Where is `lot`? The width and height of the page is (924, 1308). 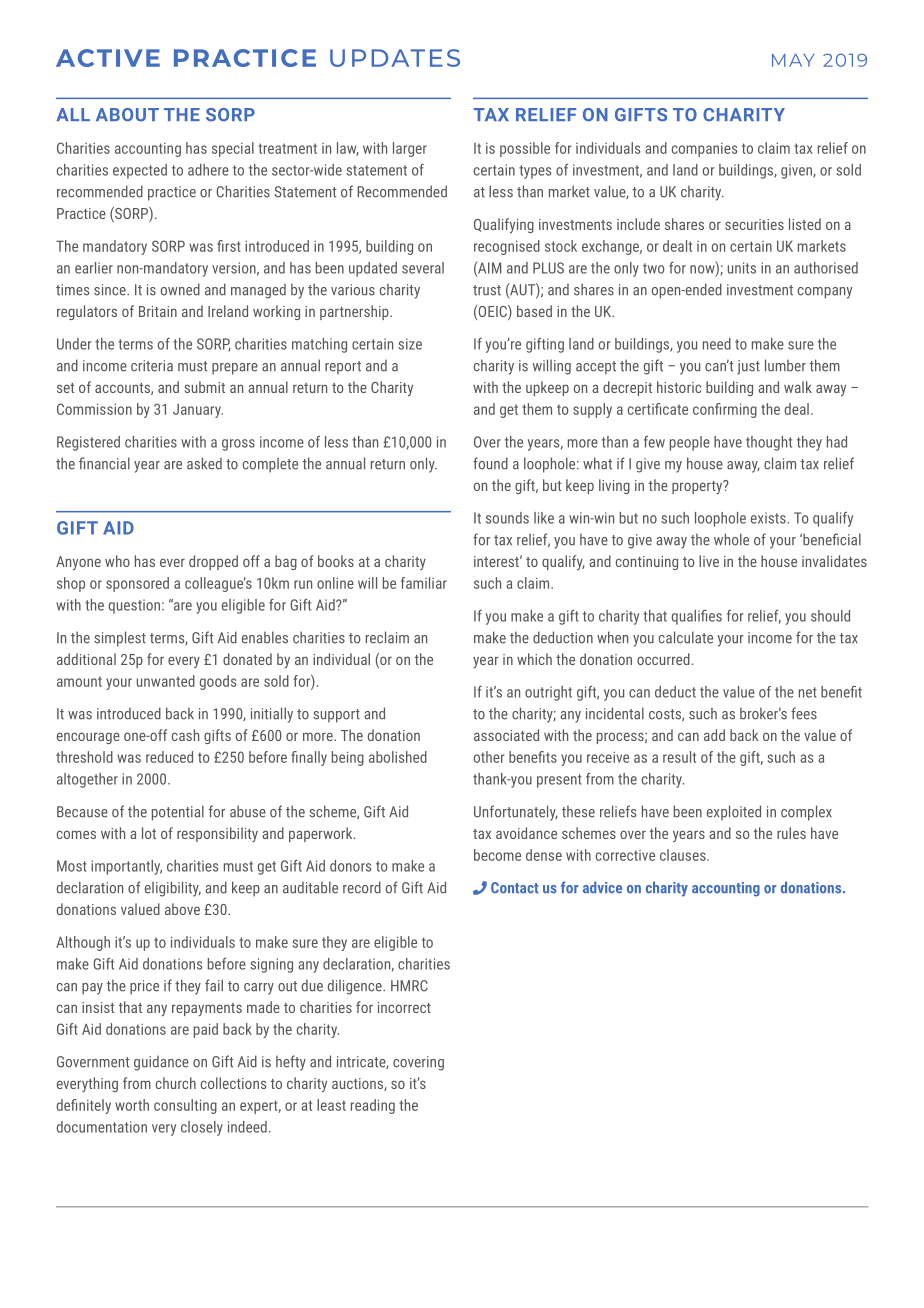
lot is located at coordinates (149, 833).
